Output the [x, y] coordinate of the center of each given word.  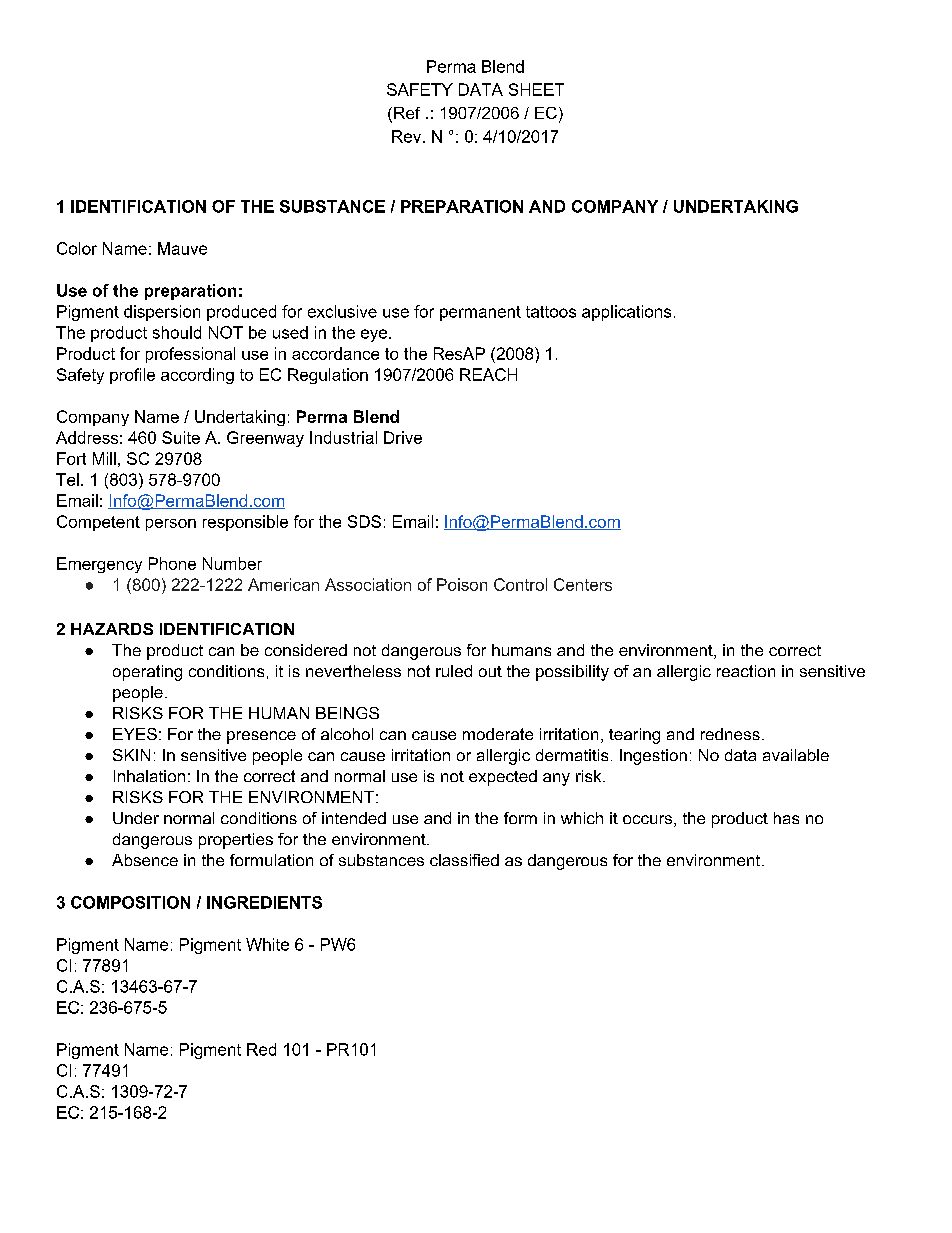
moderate [498, 734]
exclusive [342, 311]
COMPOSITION [130, 902]
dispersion [162, 313]
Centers [583, 584]
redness [730, 734]
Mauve [182, 248]
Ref [407, 113]
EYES [135, 734]
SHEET [536, 89]
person [171, 525]
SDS [364, 521]
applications [626, 313]
